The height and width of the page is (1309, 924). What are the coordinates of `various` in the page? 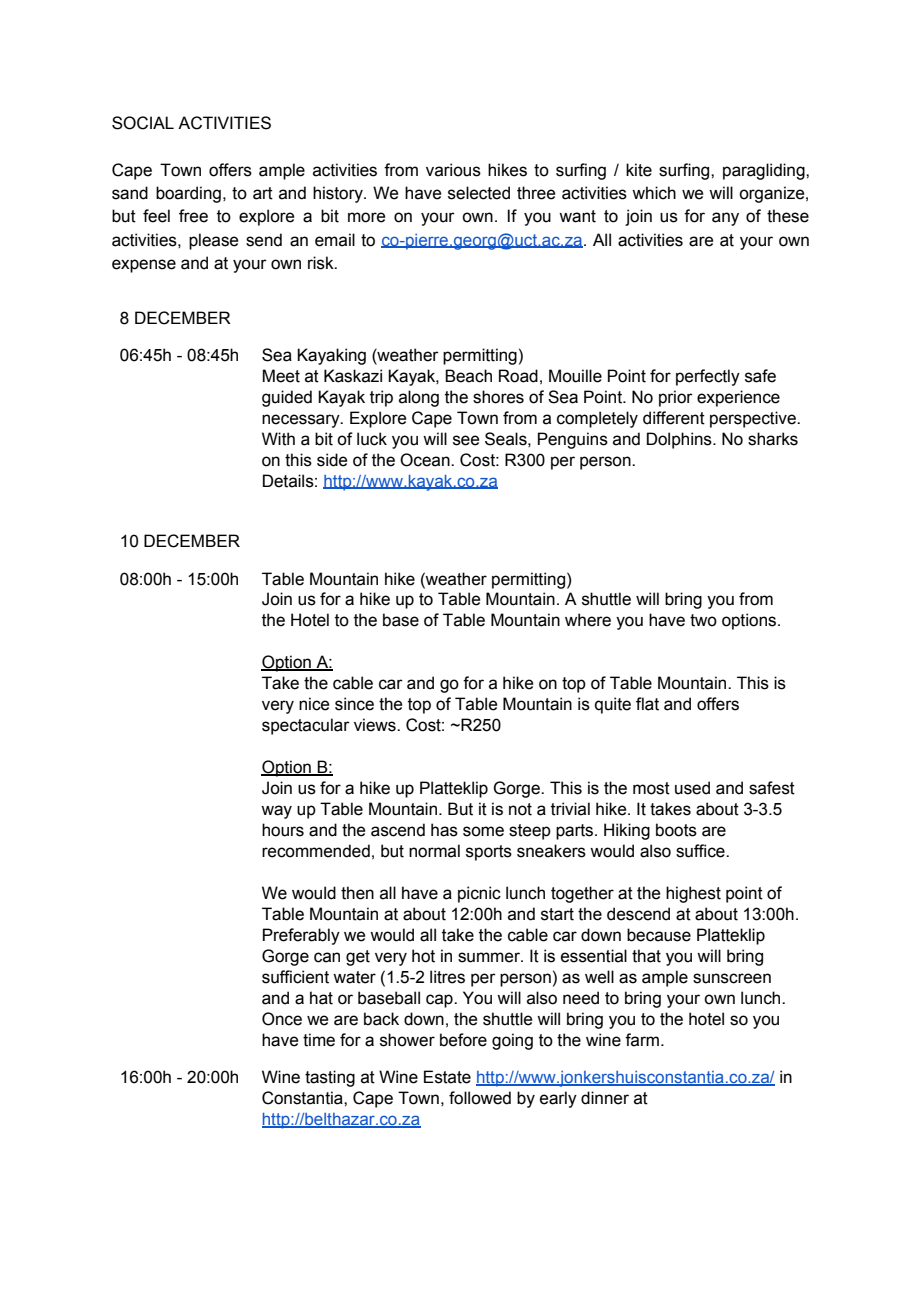 It's located at (453, 170).
